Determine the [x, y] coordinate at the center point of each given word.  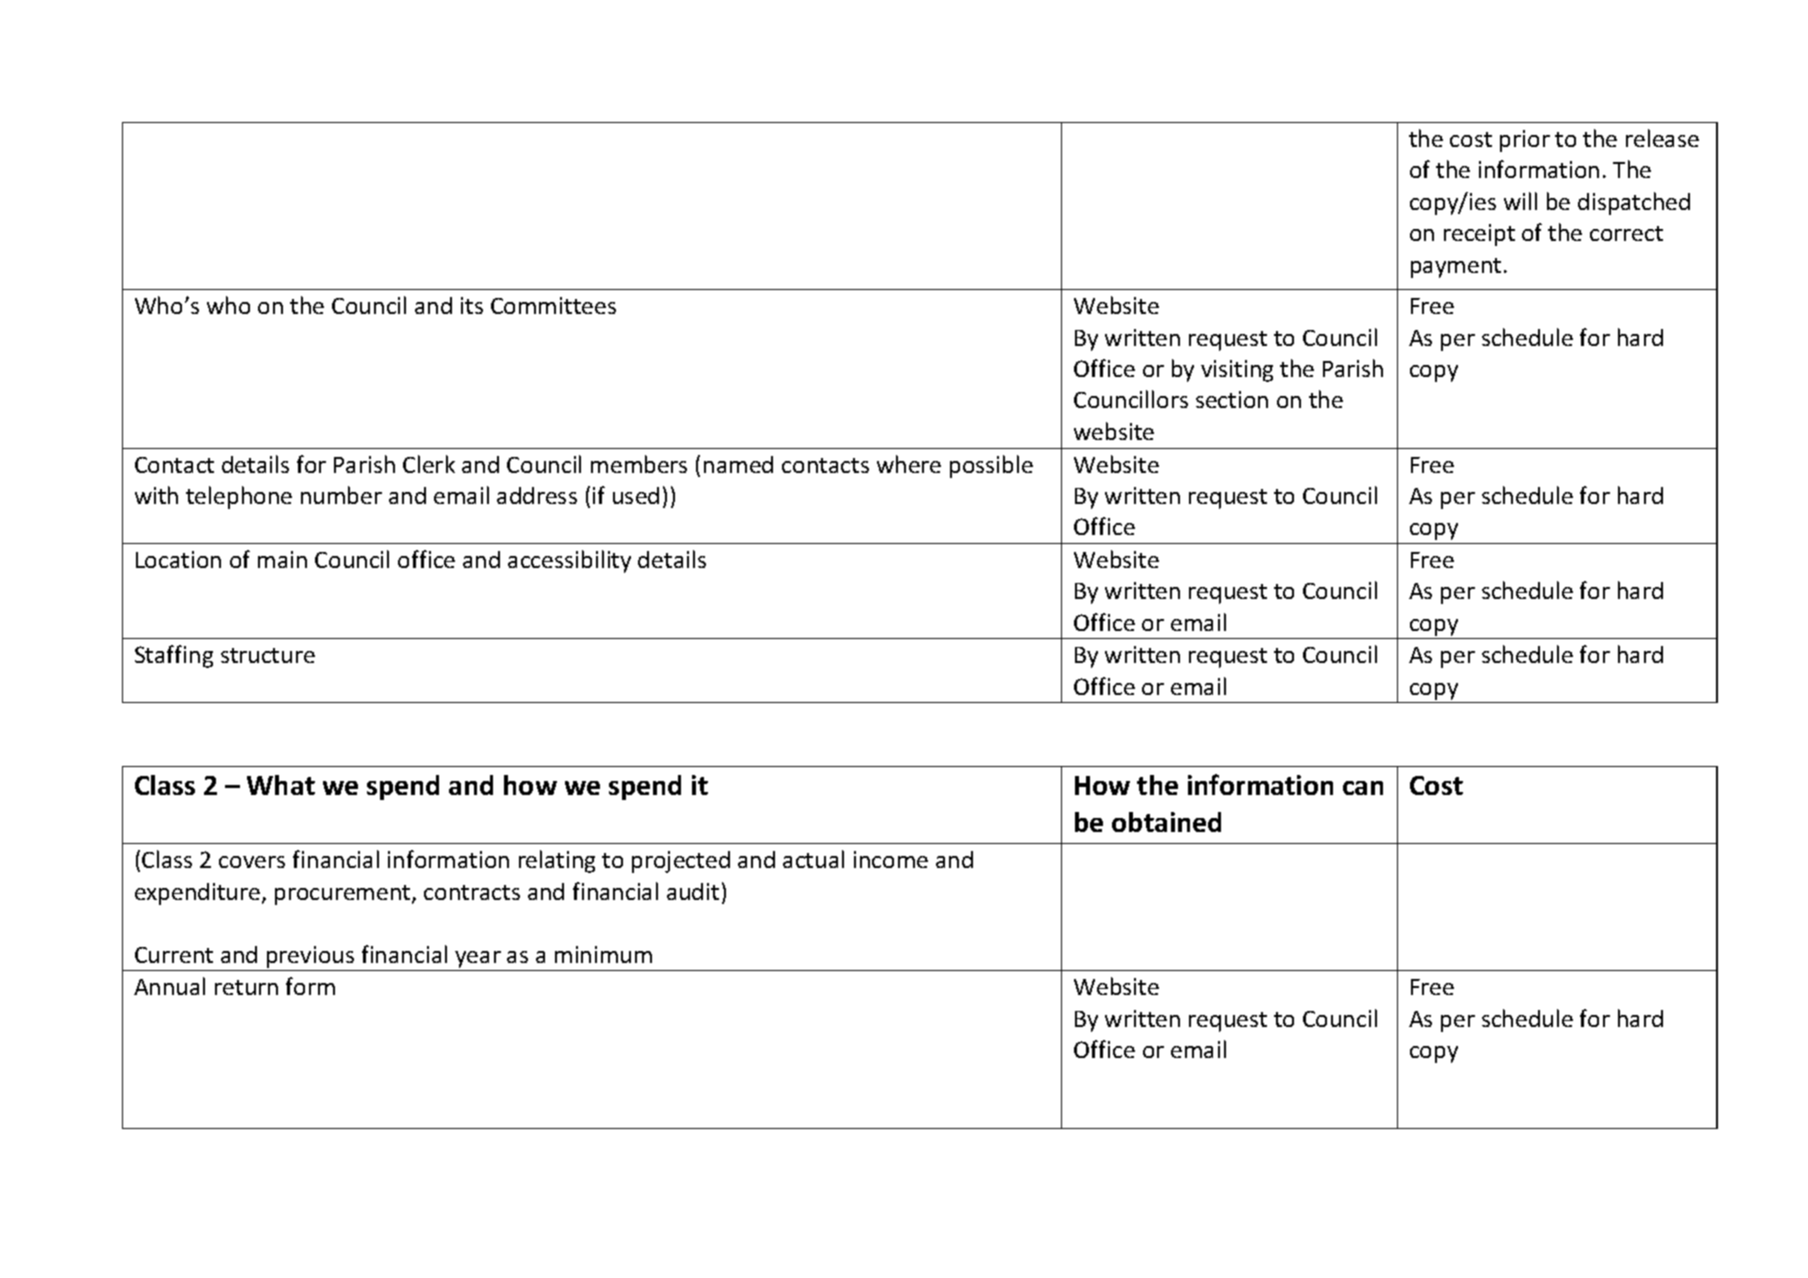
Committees [553, 305]
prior [1525, 141]
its [472, 305]
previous [310, 957]
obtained [1166, 822]
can [1363, 788]
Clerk [429, 464]
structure [268, 655]
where [909, 464]
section [1232, 399]
